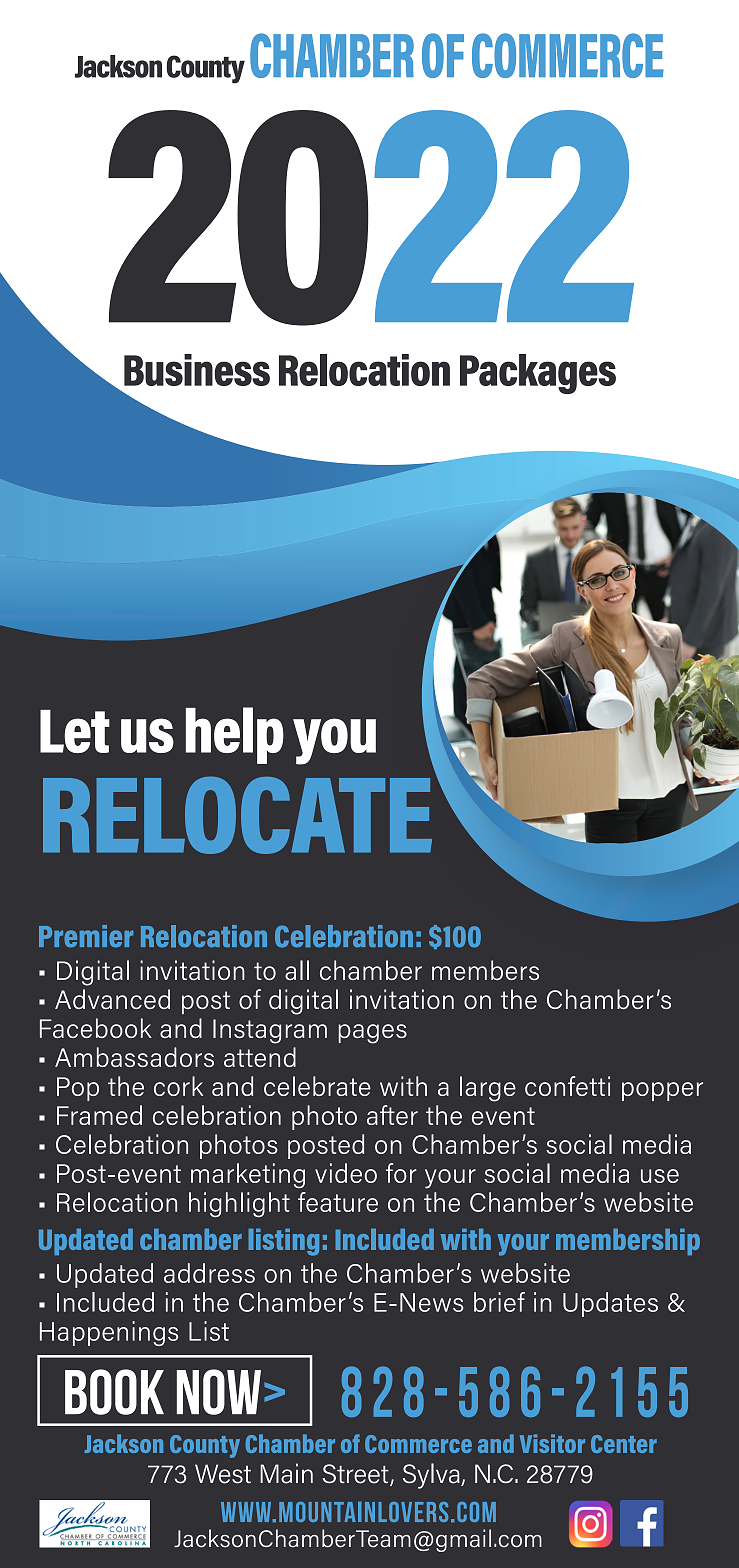 The height and width of the page is (1568, 739). Describe the element at coordinates (660, 1176) in the page. I see `use` at that location.
